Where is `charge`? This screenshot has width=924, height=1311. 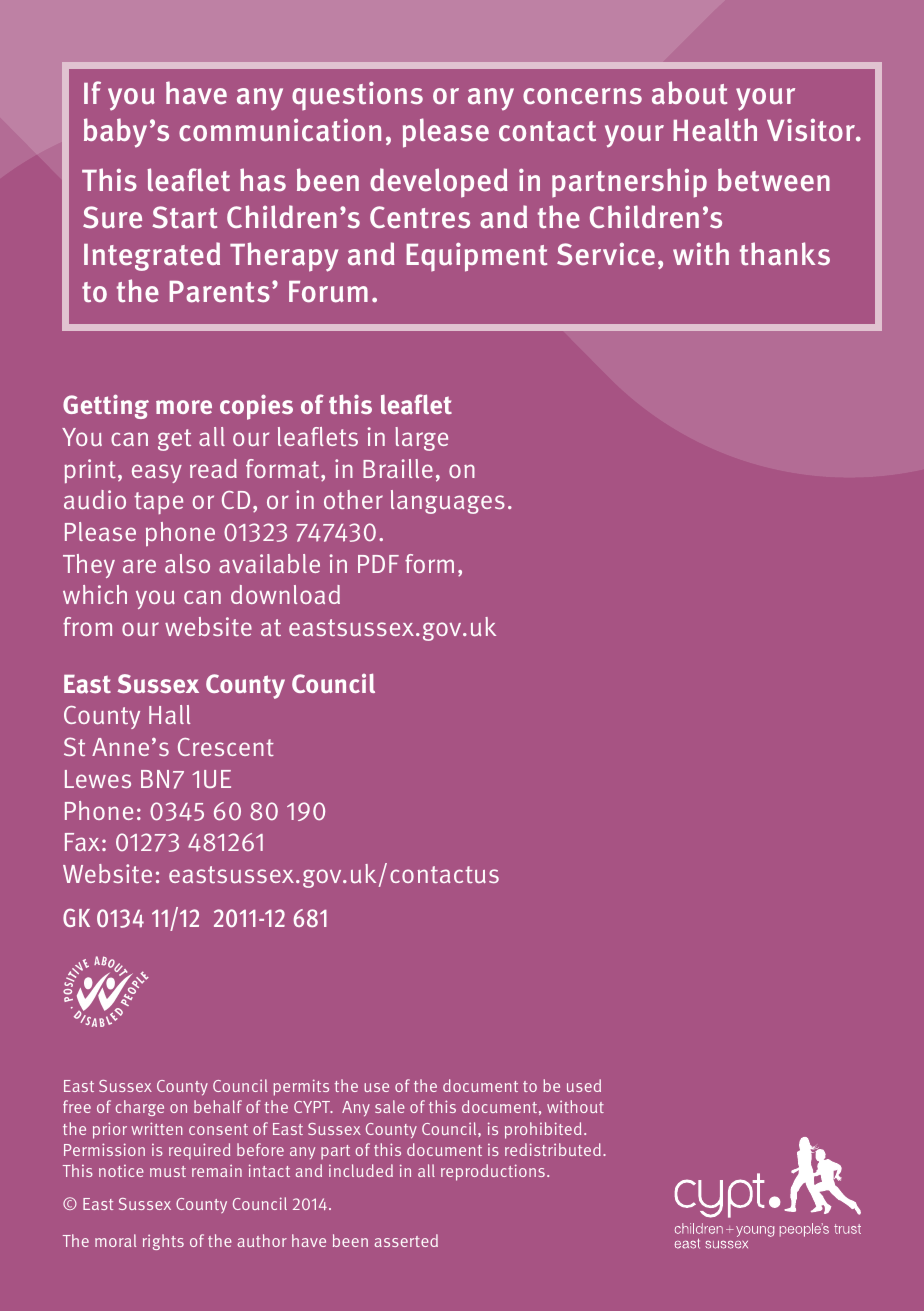
charge is located at coordinates (140, 1108).
